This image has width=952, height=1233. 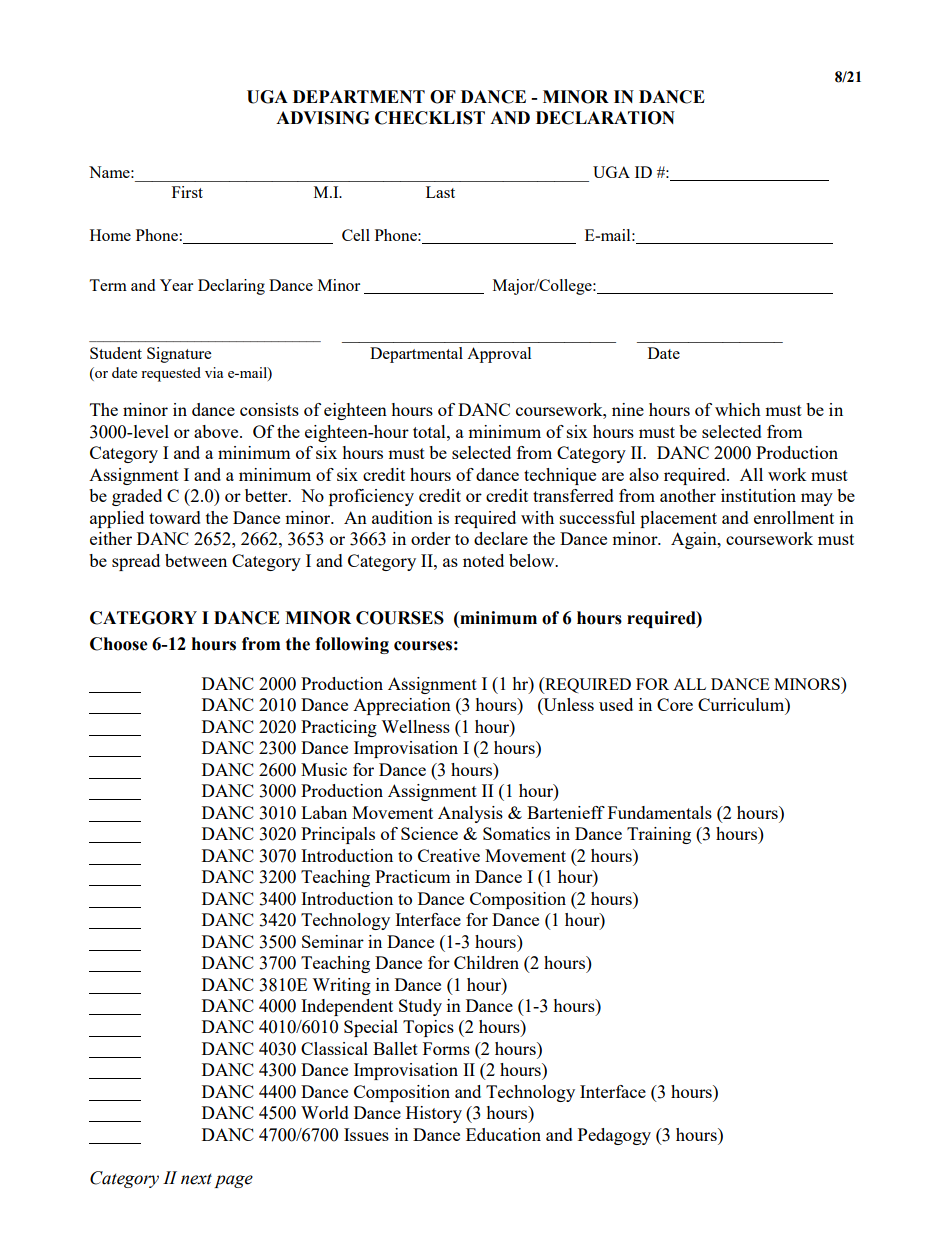 I want to click on DECLARATION, so click(x=605, y=118).
